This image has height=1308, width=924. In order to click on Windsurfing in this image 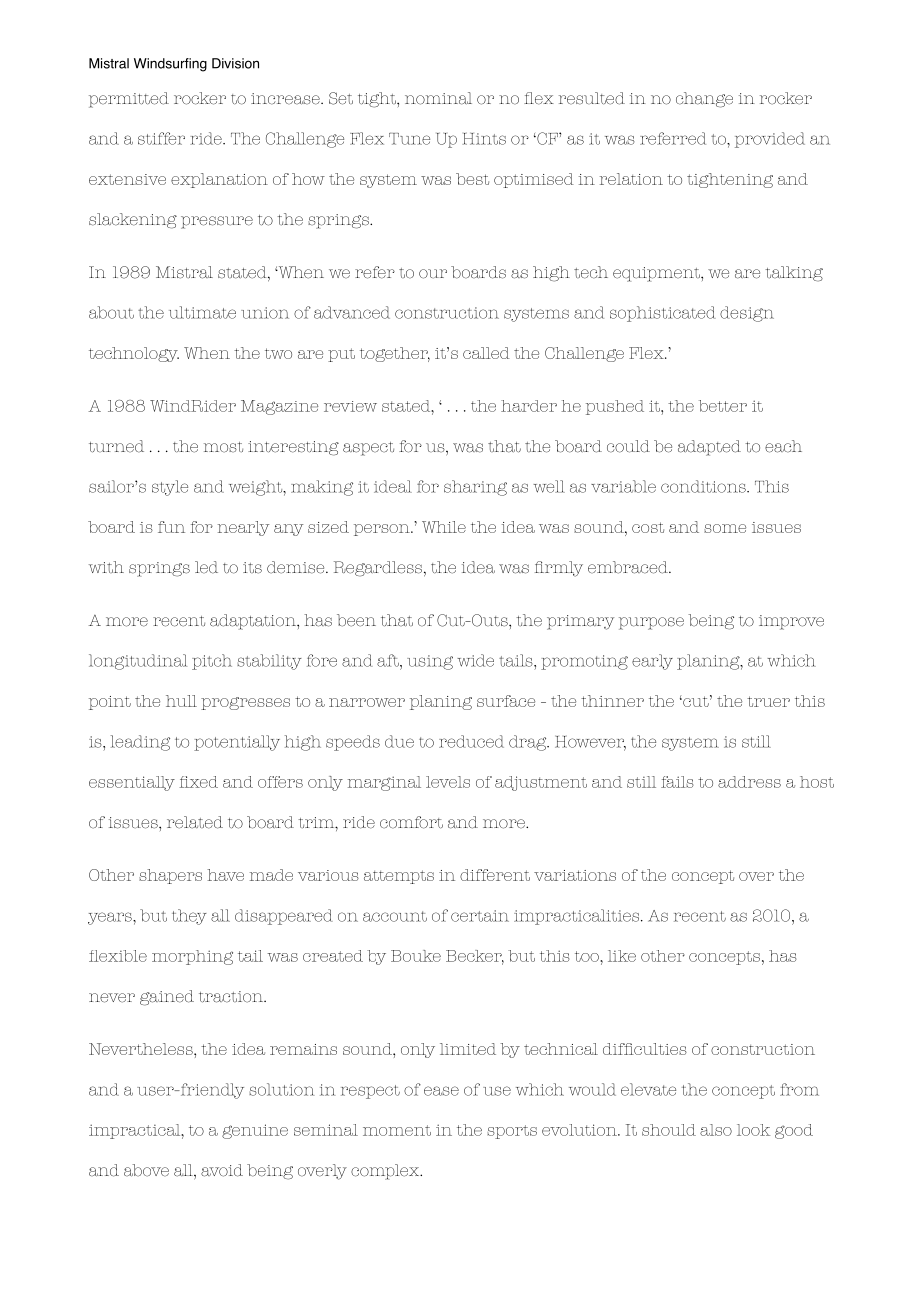, I will do `click(170, 65)`.
